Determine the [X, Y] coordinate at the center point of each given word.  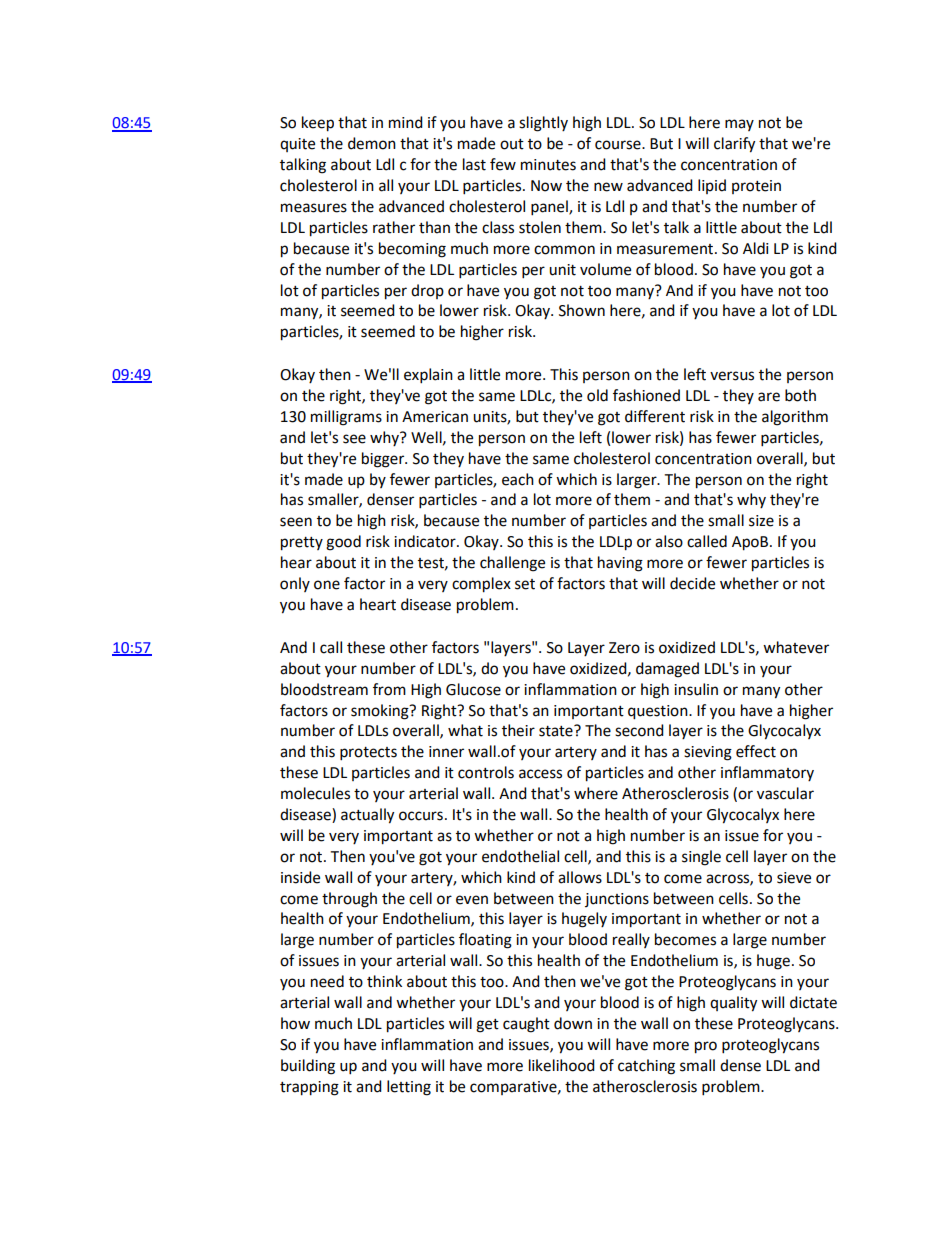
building [308, 1067]
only [295, 584]
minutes [548, 165]
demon [372, 143]
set [525, 584]
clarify [734, 145]
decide [692, 583]
